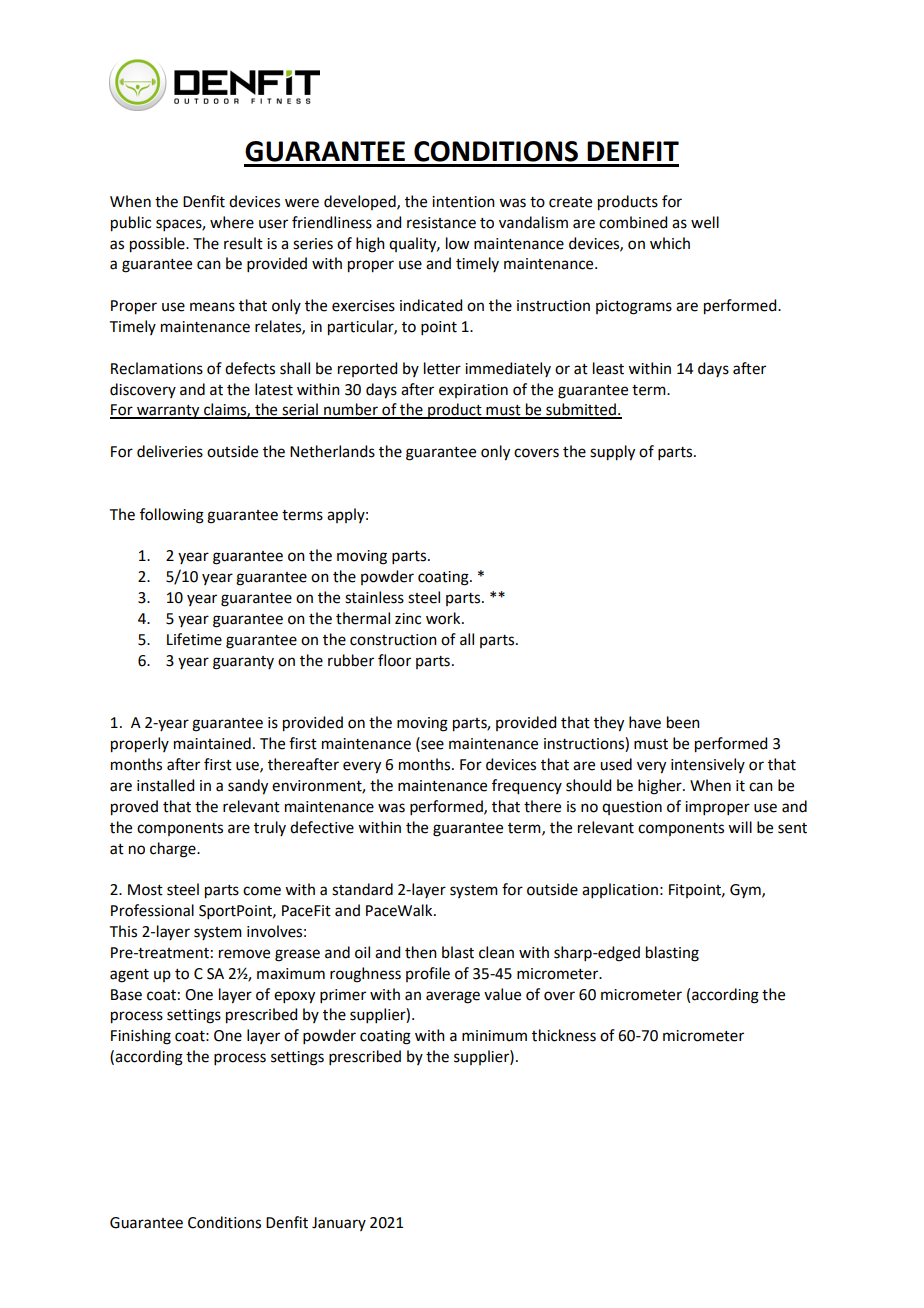 The image size is (924, 1308). I want to click on thickness, so click(564, 1035).
